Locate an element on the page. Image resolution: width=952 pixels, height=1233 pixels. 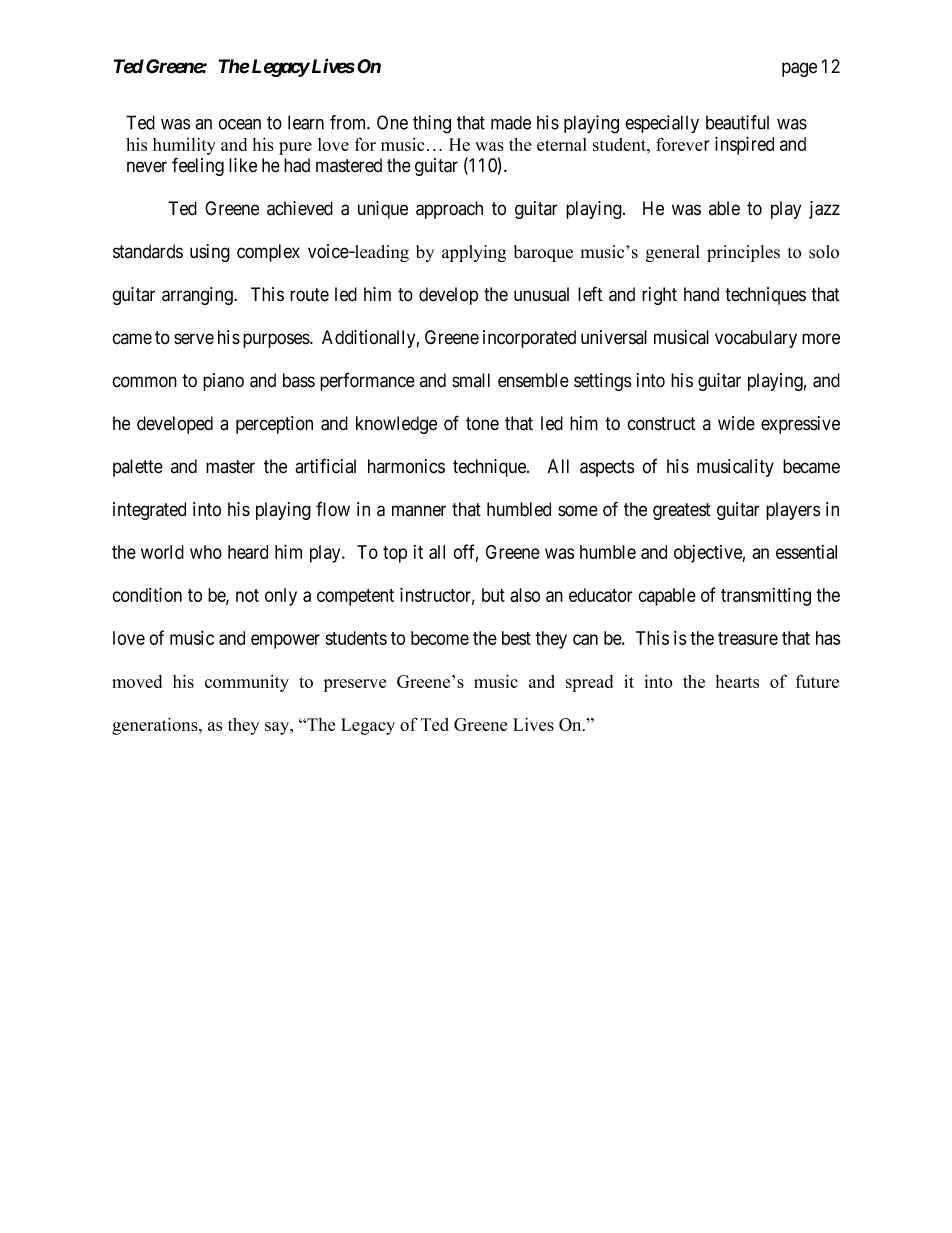
spread is located at coordinates (589, 683).
